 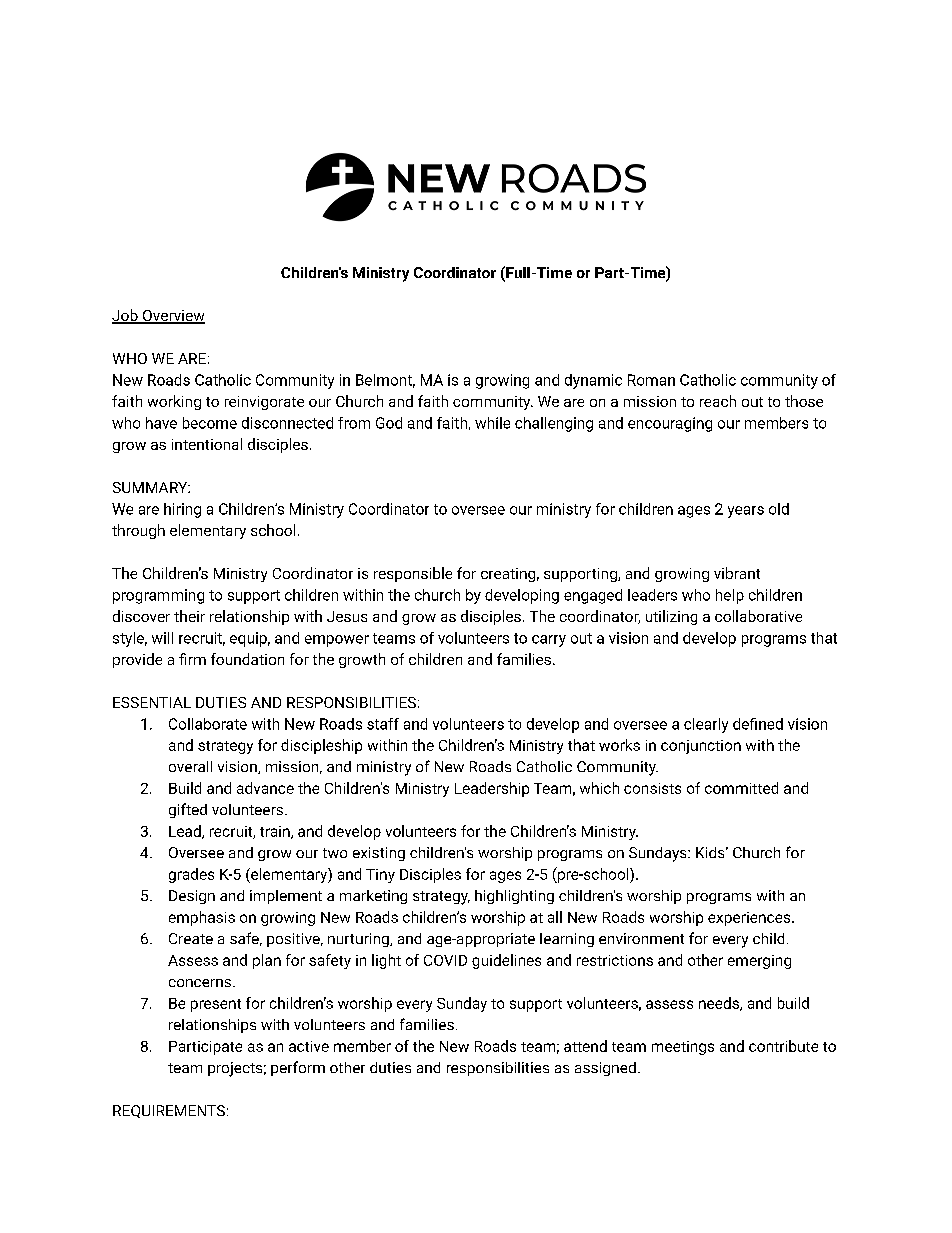 What do you see at coordinates (585, 1046) in the document?
I see `attend` at bounding box center [585, 1046].
